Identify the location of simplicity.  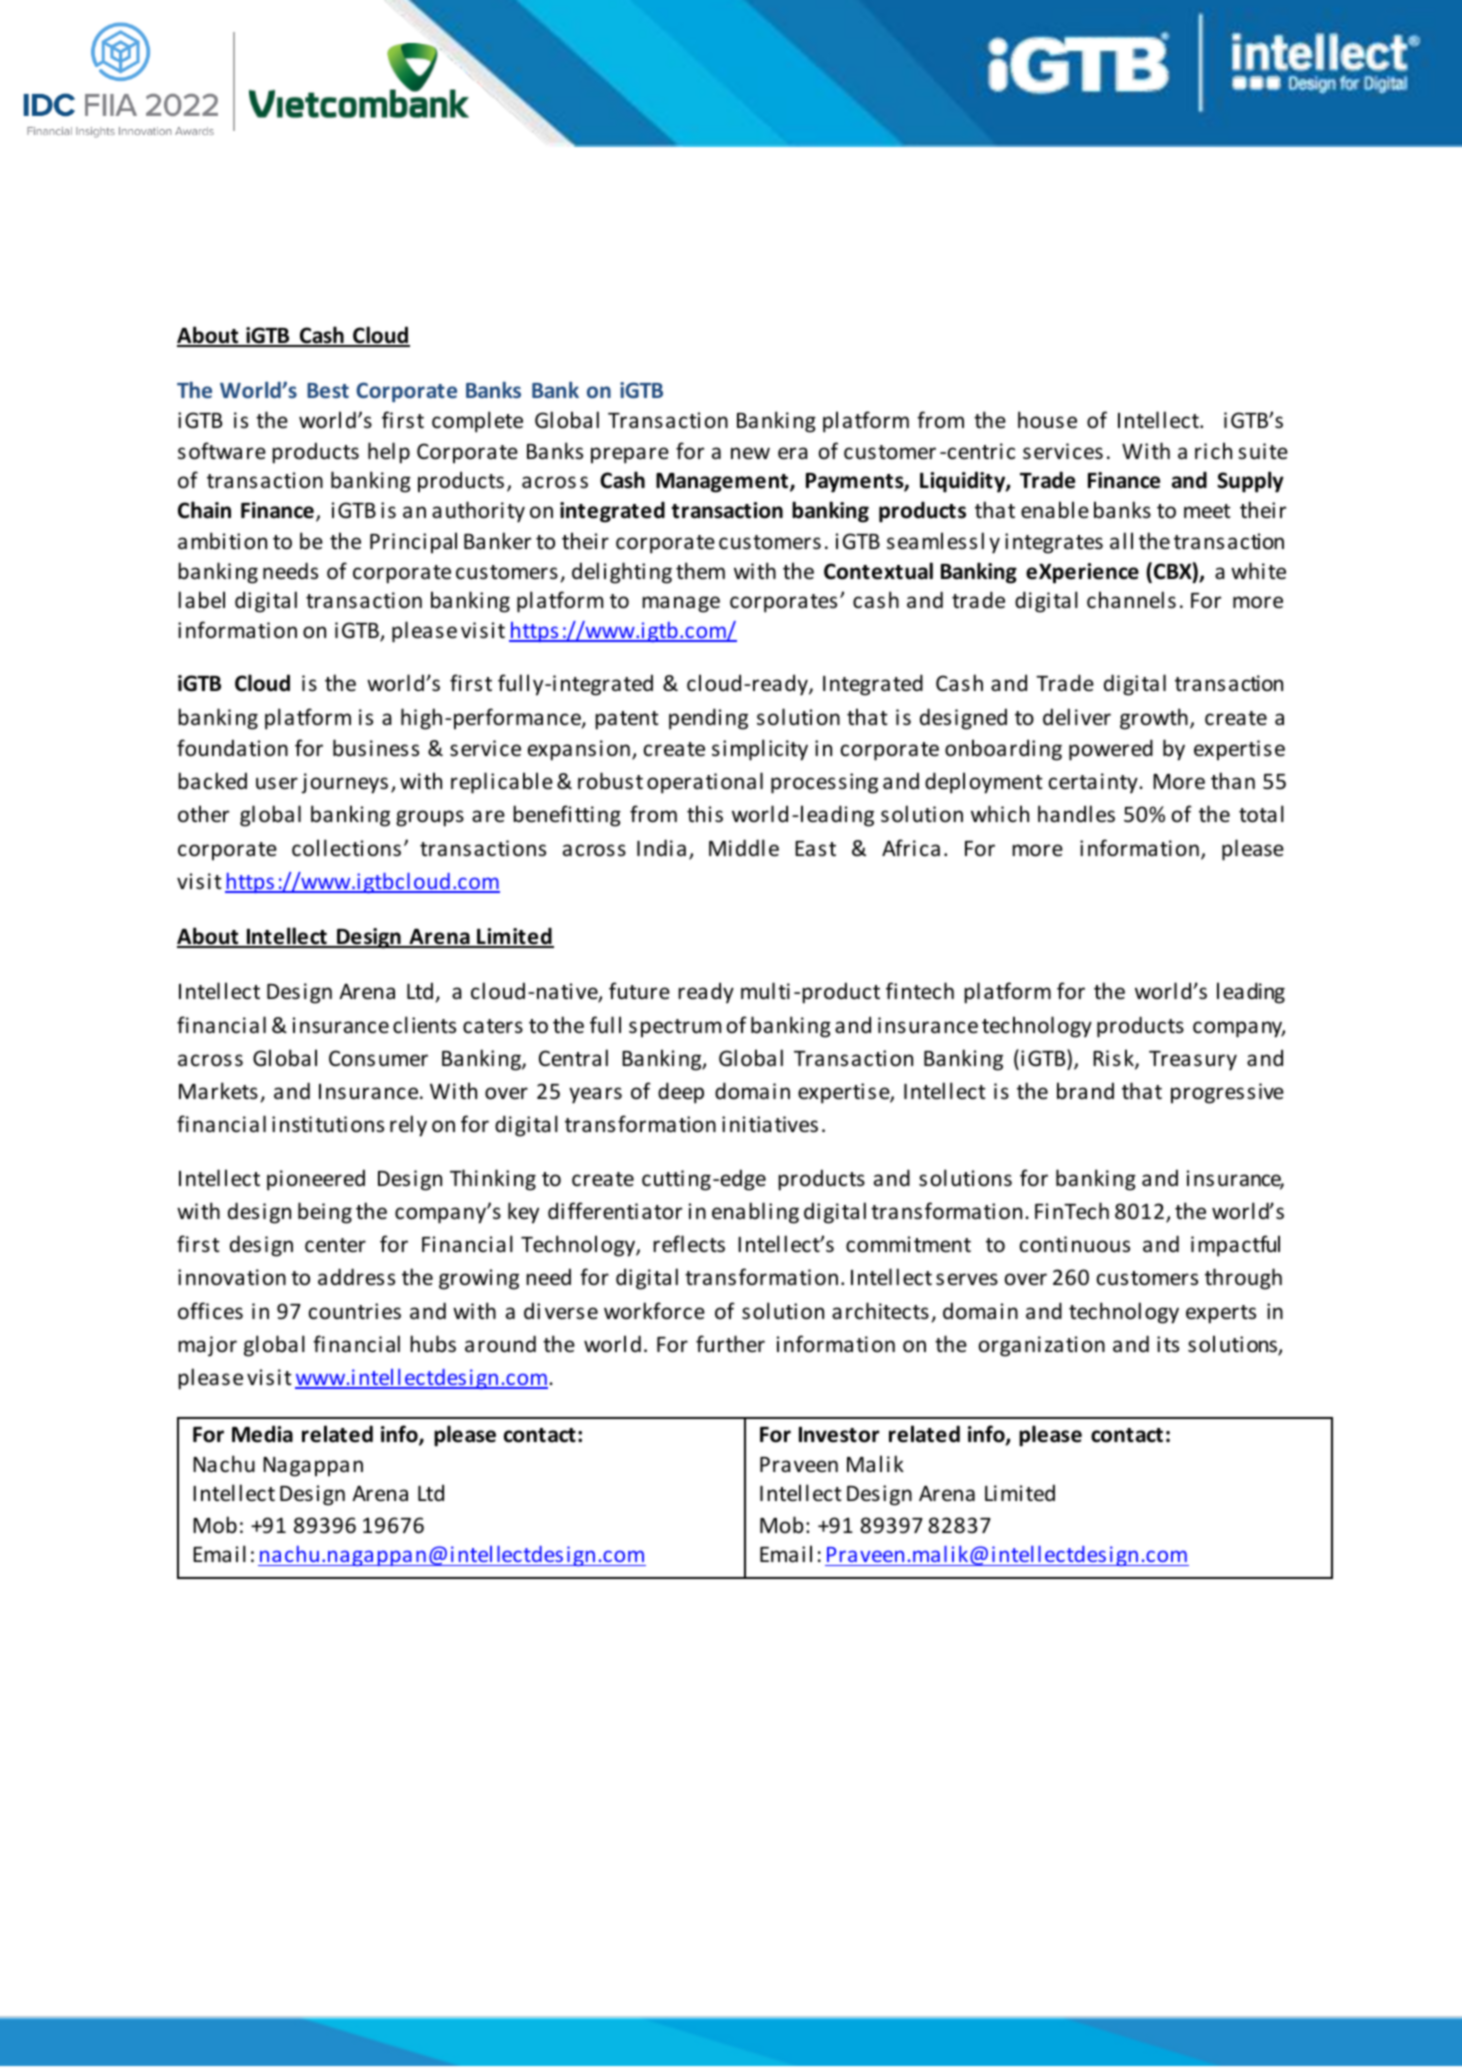
(760, 750).
